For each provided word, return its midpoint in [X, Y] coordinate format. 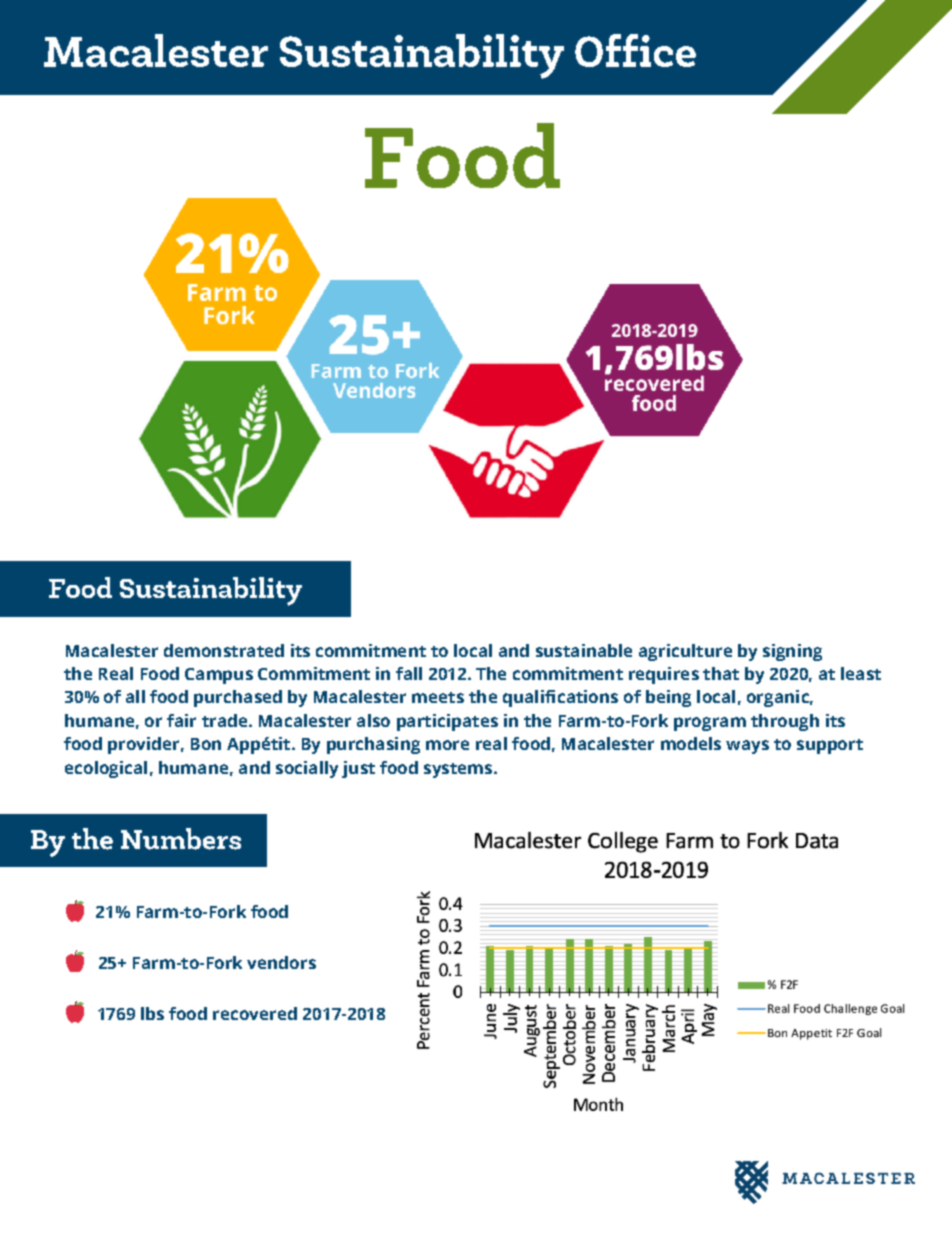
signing [792, 652]
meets [438, 697]
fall [409, 673]
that [721, 673]
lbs [152, 1013]
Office [635, 50]
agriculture [685, 652]
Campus [219, 676]
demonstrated [224, 650]
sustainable [584, 650]
